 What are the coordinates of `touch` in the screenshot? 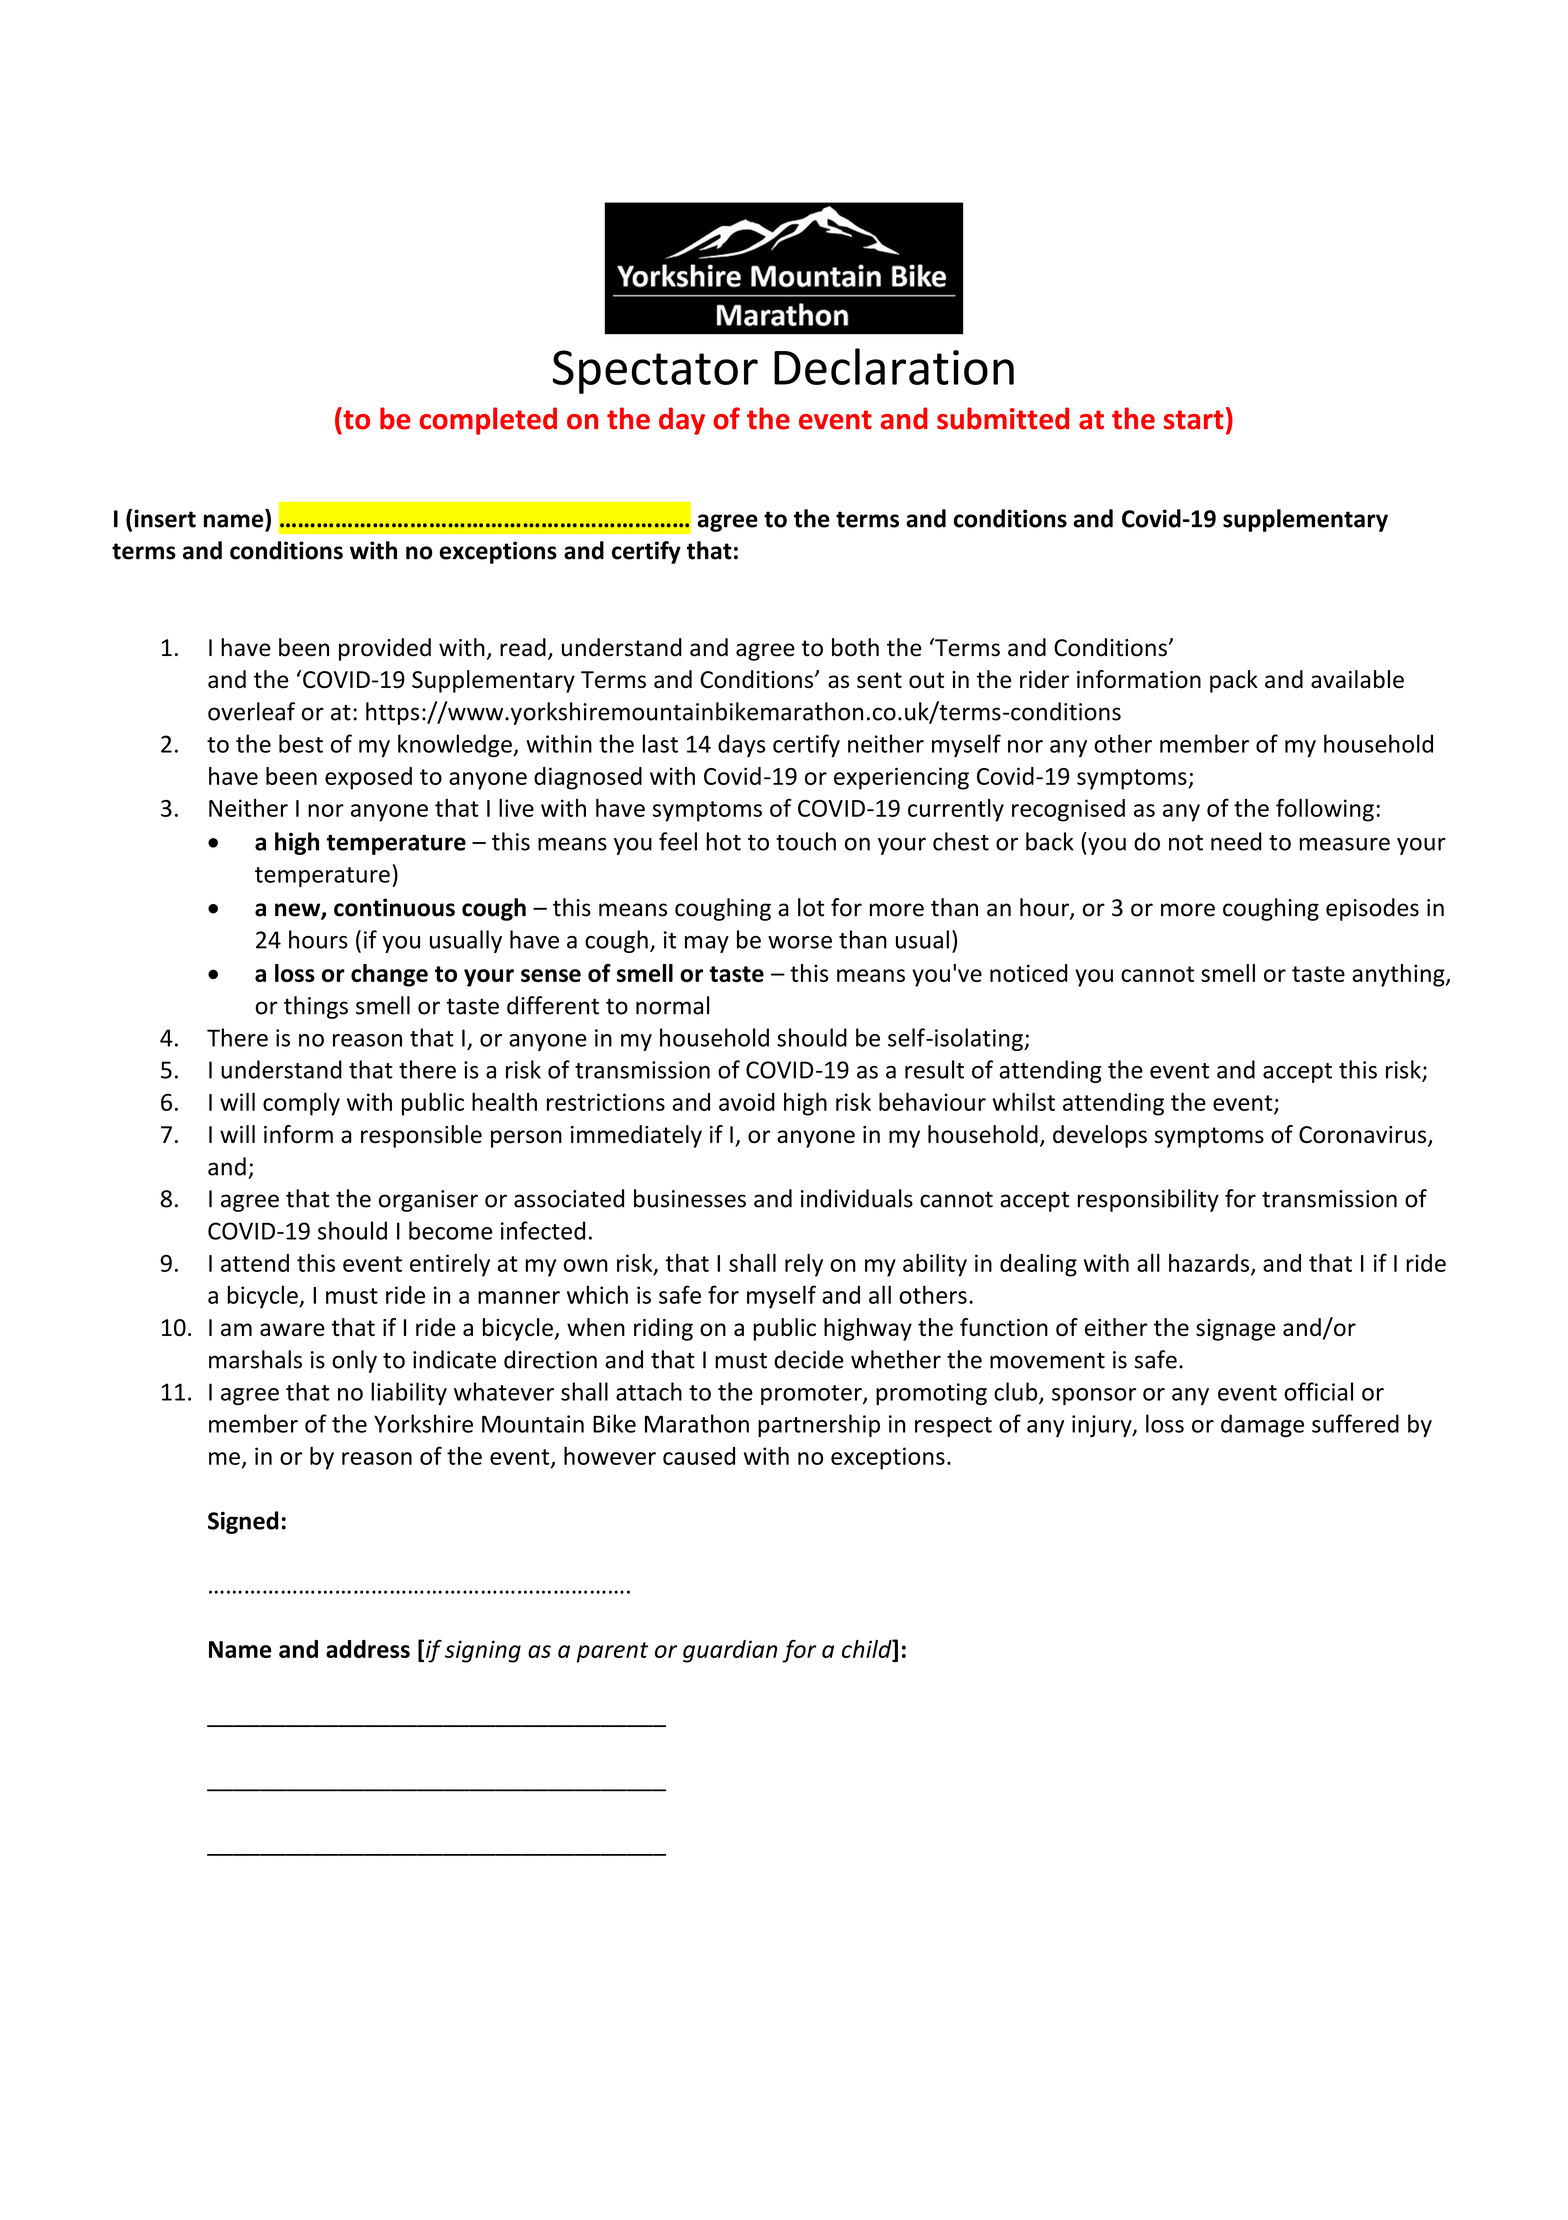 It's located at (806, 841).
